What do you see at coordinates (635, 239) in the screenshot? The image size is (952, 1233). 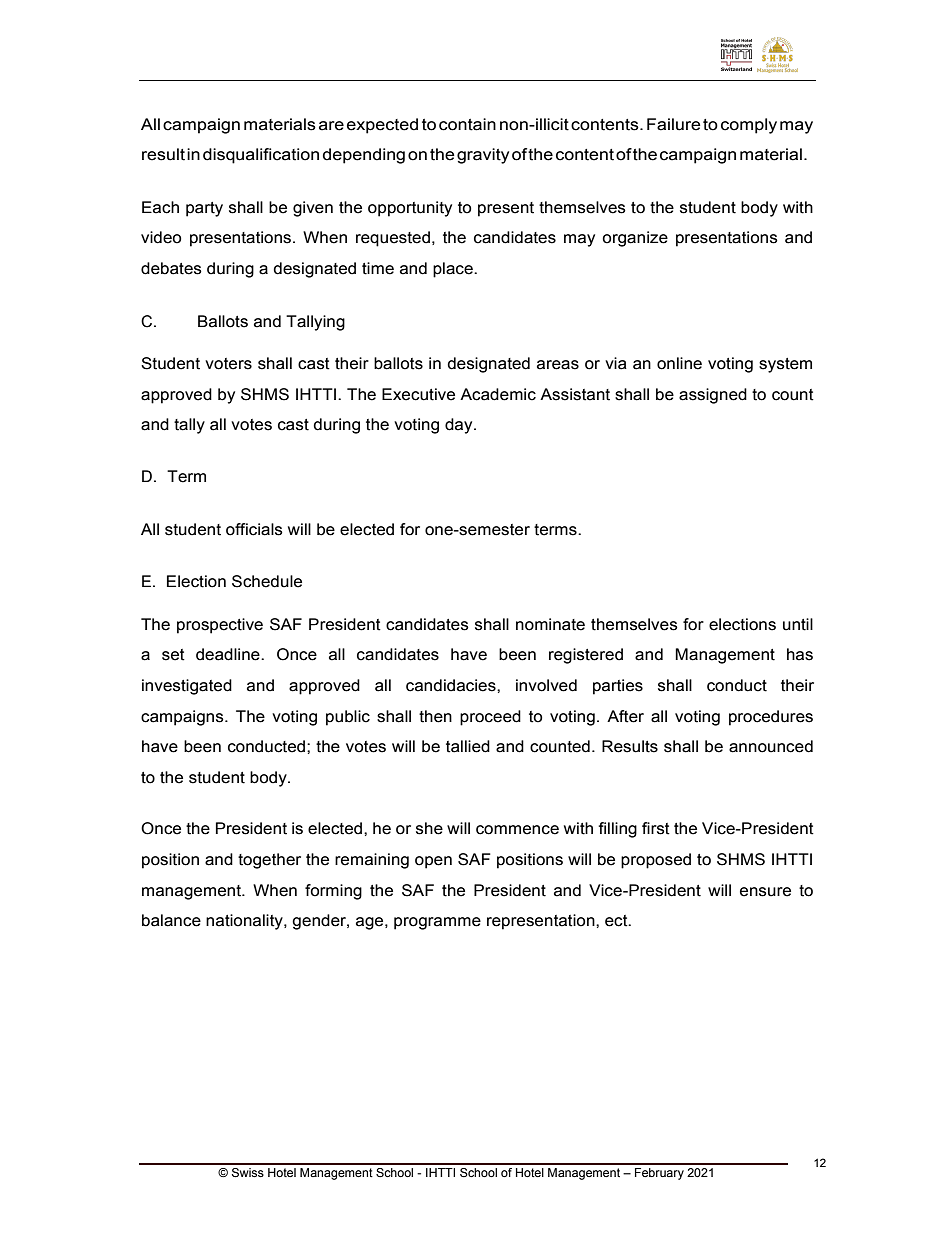 I see `organize` at bounding box center [635, 239].
